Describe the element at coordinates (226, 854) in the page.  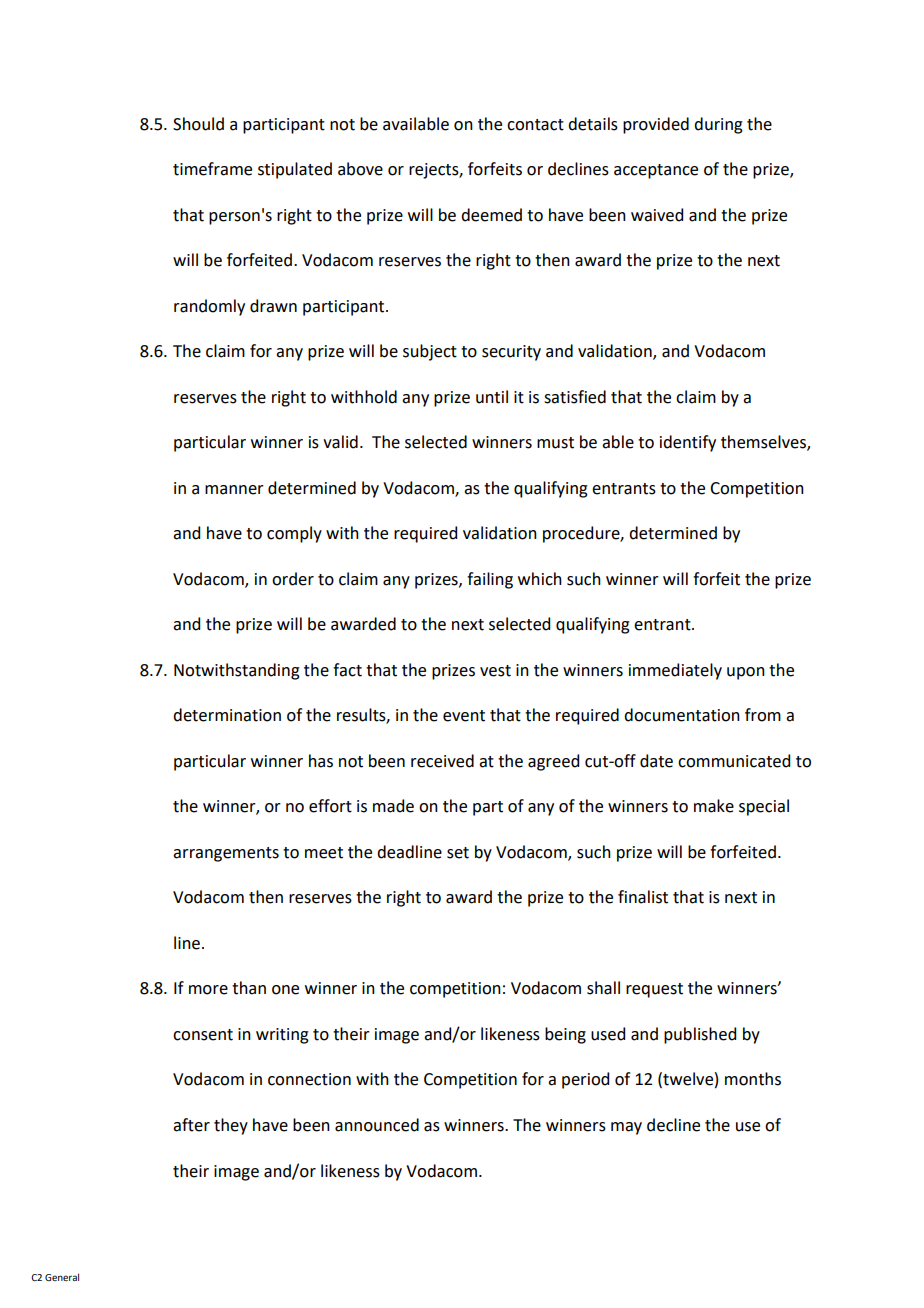
I see `arrangements` at that location.
